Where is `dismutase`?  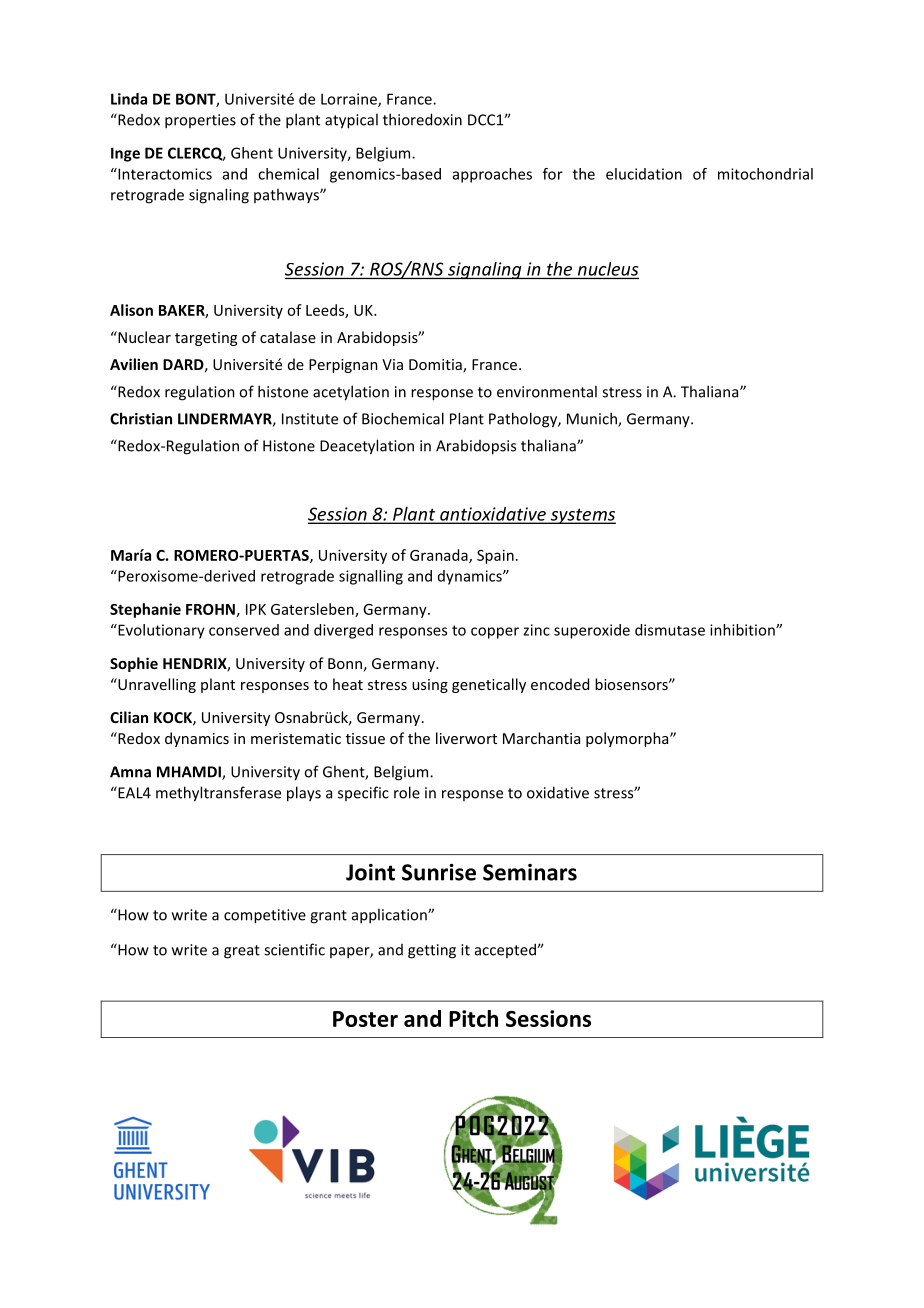
dismutase is located at coordinates (670, 630).
